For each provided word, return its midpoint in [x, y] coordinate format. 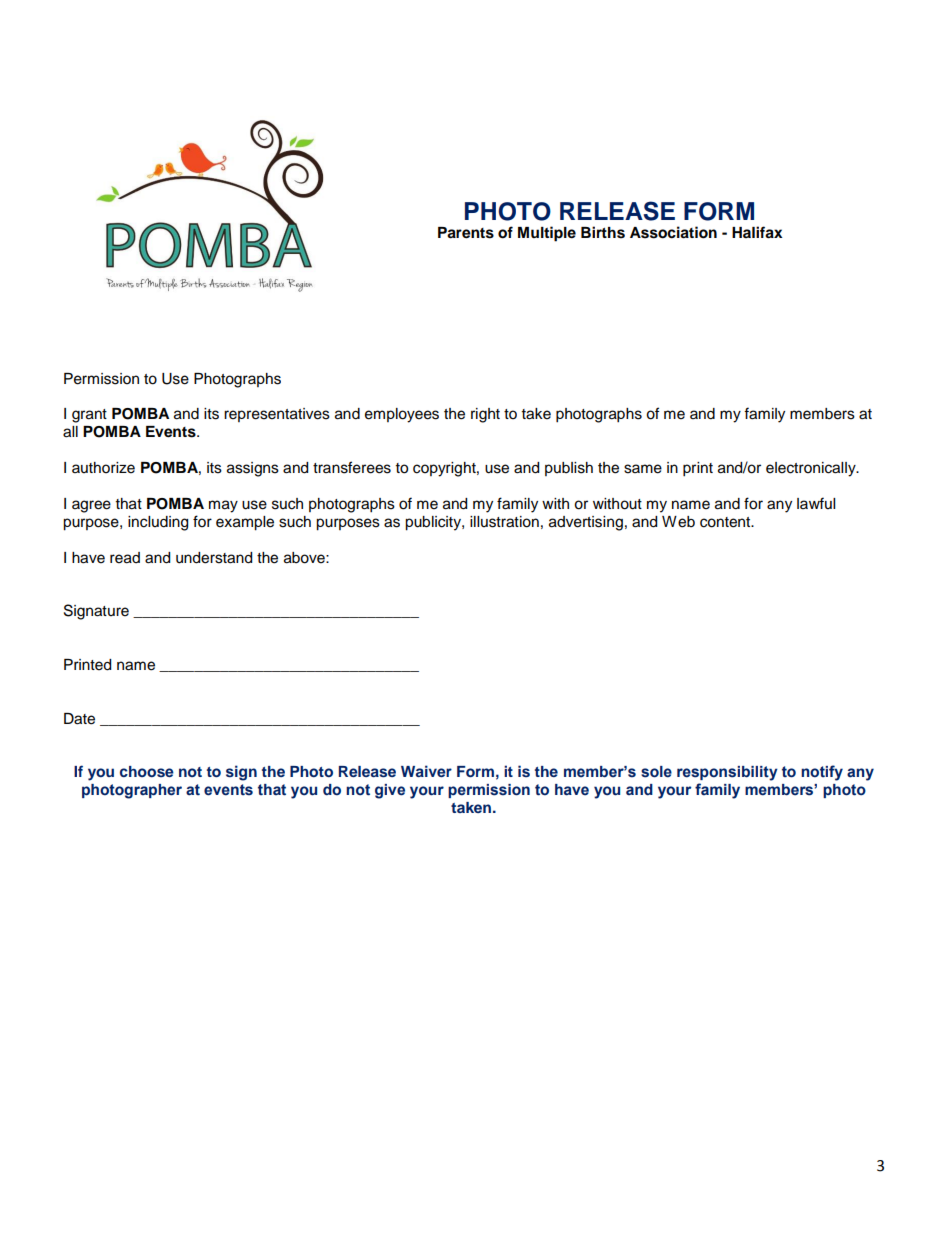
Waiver [426, 771]
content [726, 522]
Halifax [757, 232]
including [158, 523]
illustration [504, 522]
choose [147, 771]
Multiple [547, 234]
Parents [466, 233]
